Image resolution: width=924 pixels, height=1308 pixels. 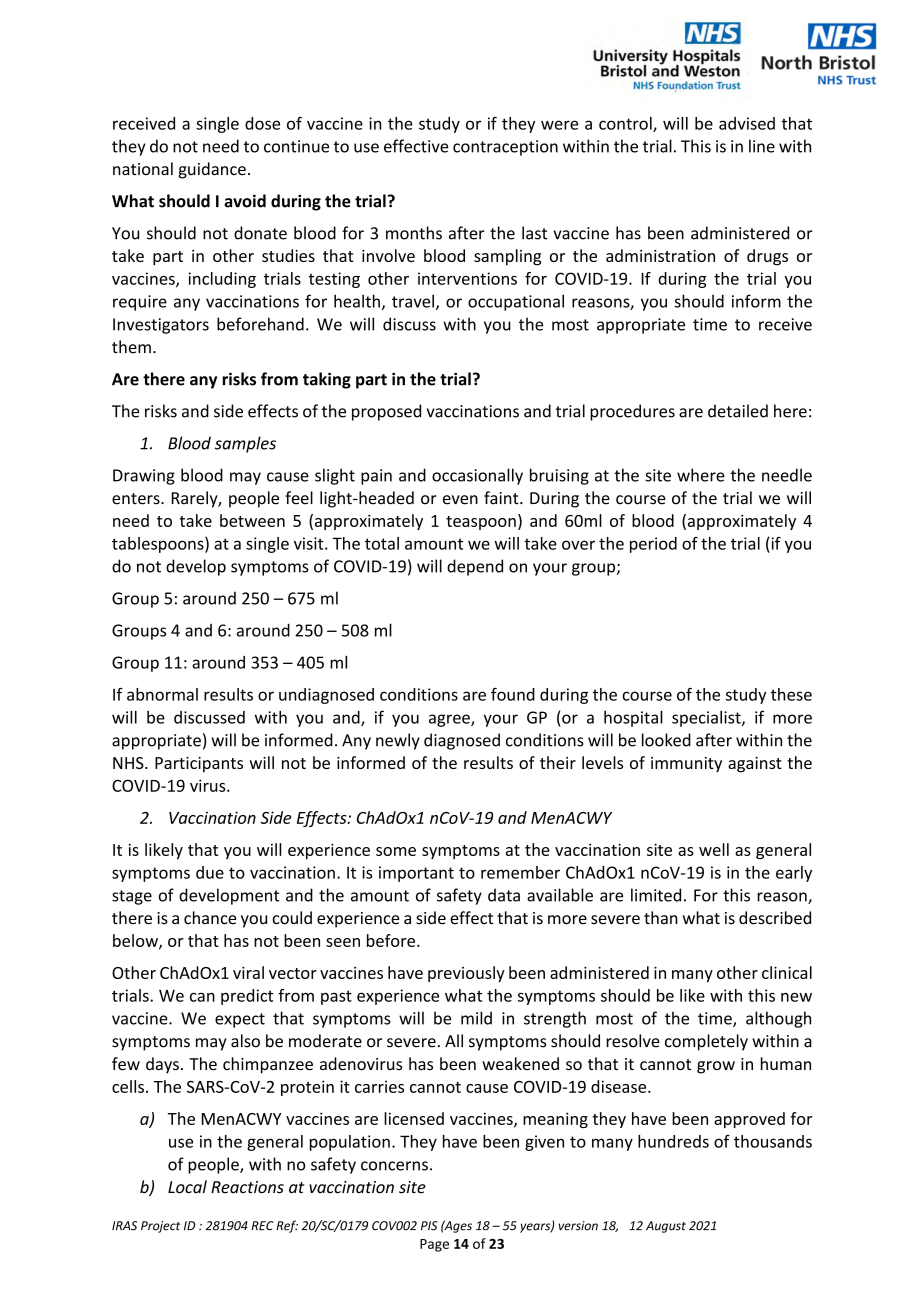 What do you see at coordinates (477, 476) in the document?
I see `occasionally` at bounding box center [477, 476].
